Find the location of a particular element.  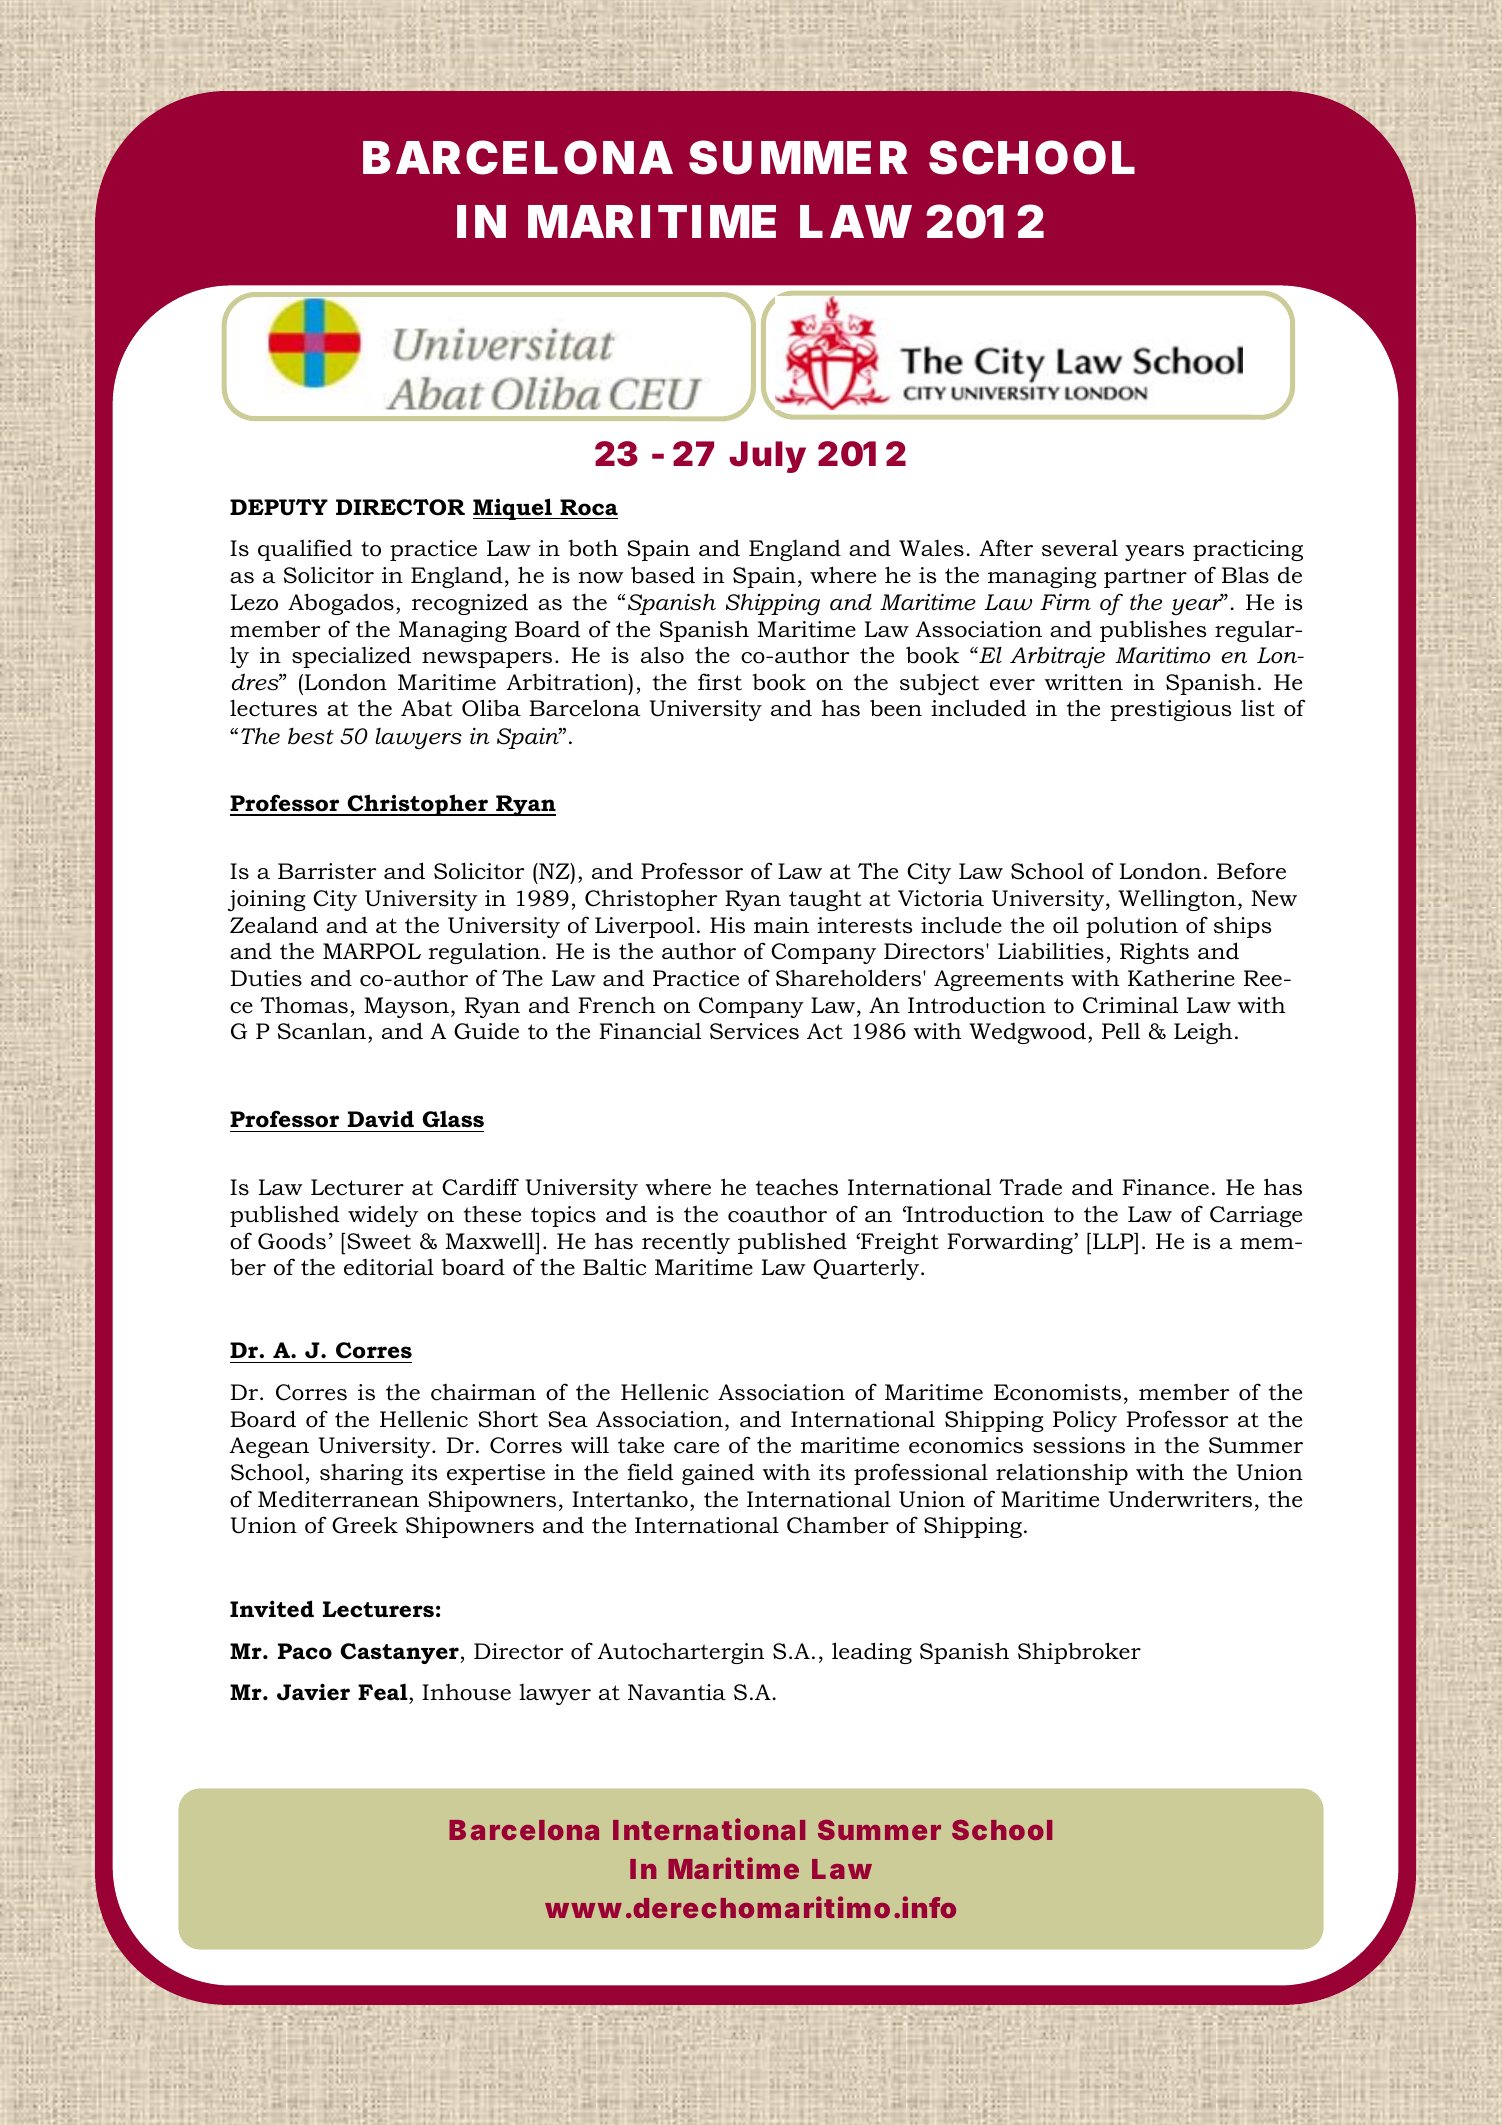

partner is located at coordinates (1145, 578).
